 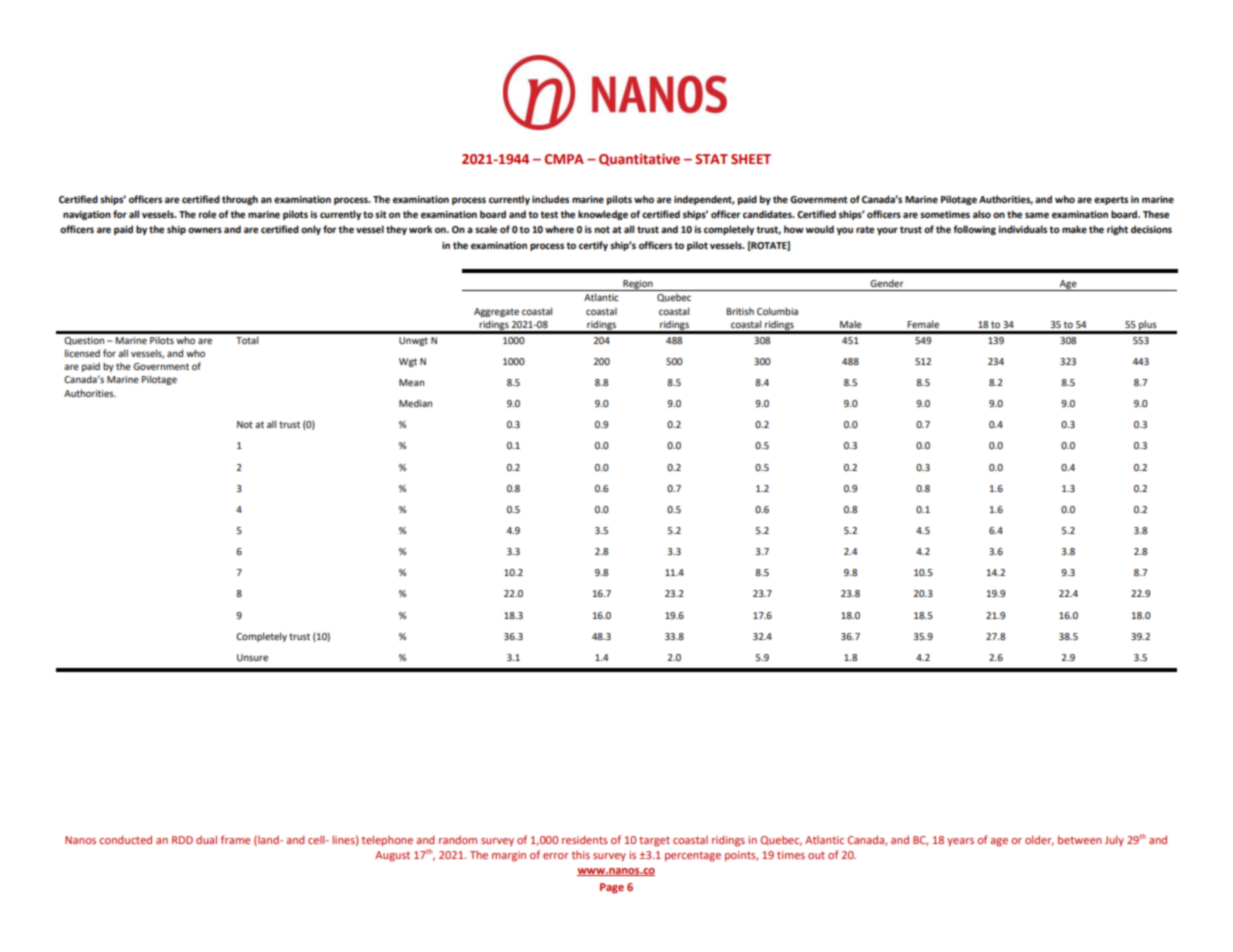 What do you see at coordinates (496, 312) in the image?
I see `Aggregate` at bounding box center [496, 312].
